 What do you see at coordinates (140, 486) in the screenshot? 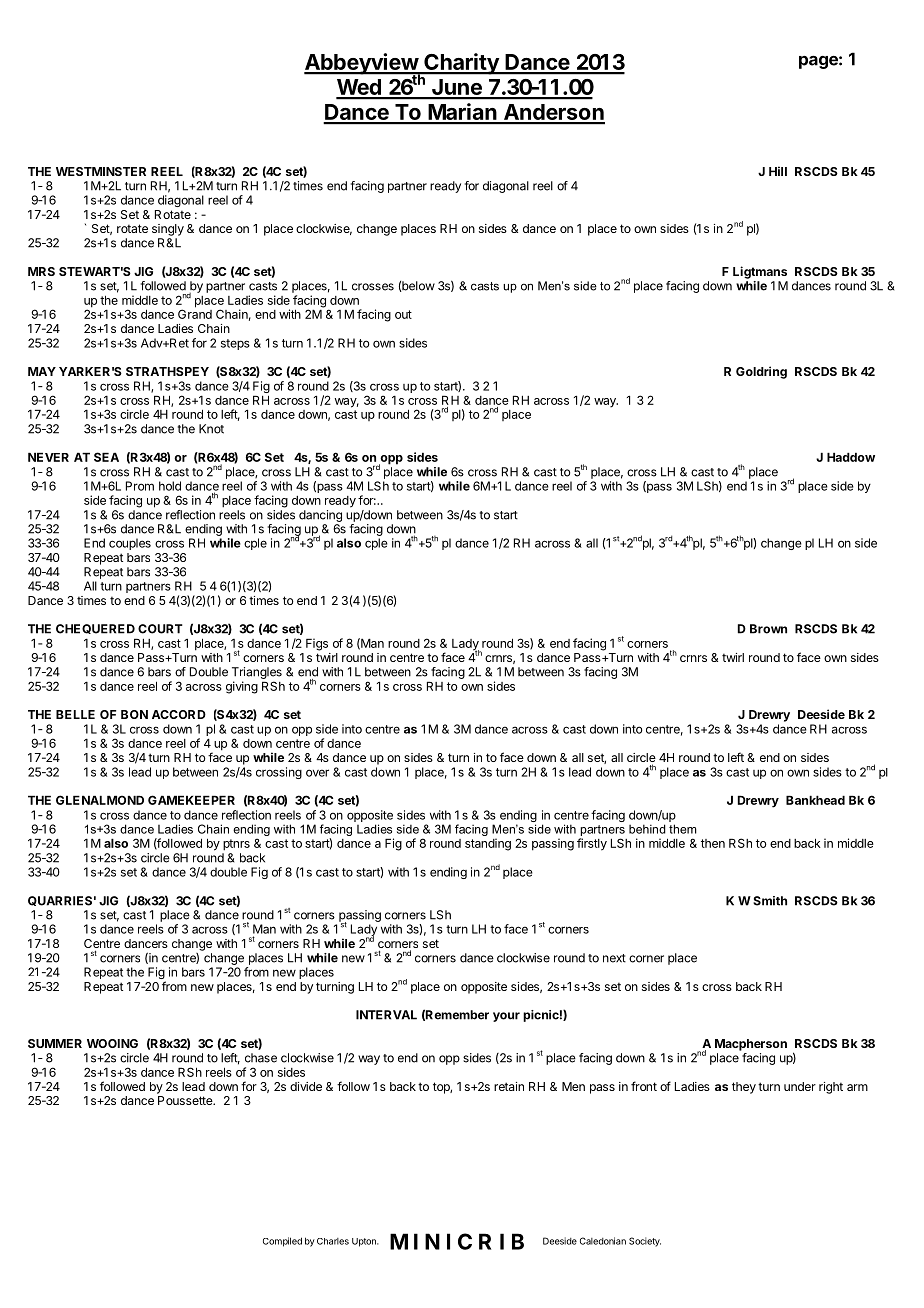
I see `Prom` at bounding box center [140, 486].
